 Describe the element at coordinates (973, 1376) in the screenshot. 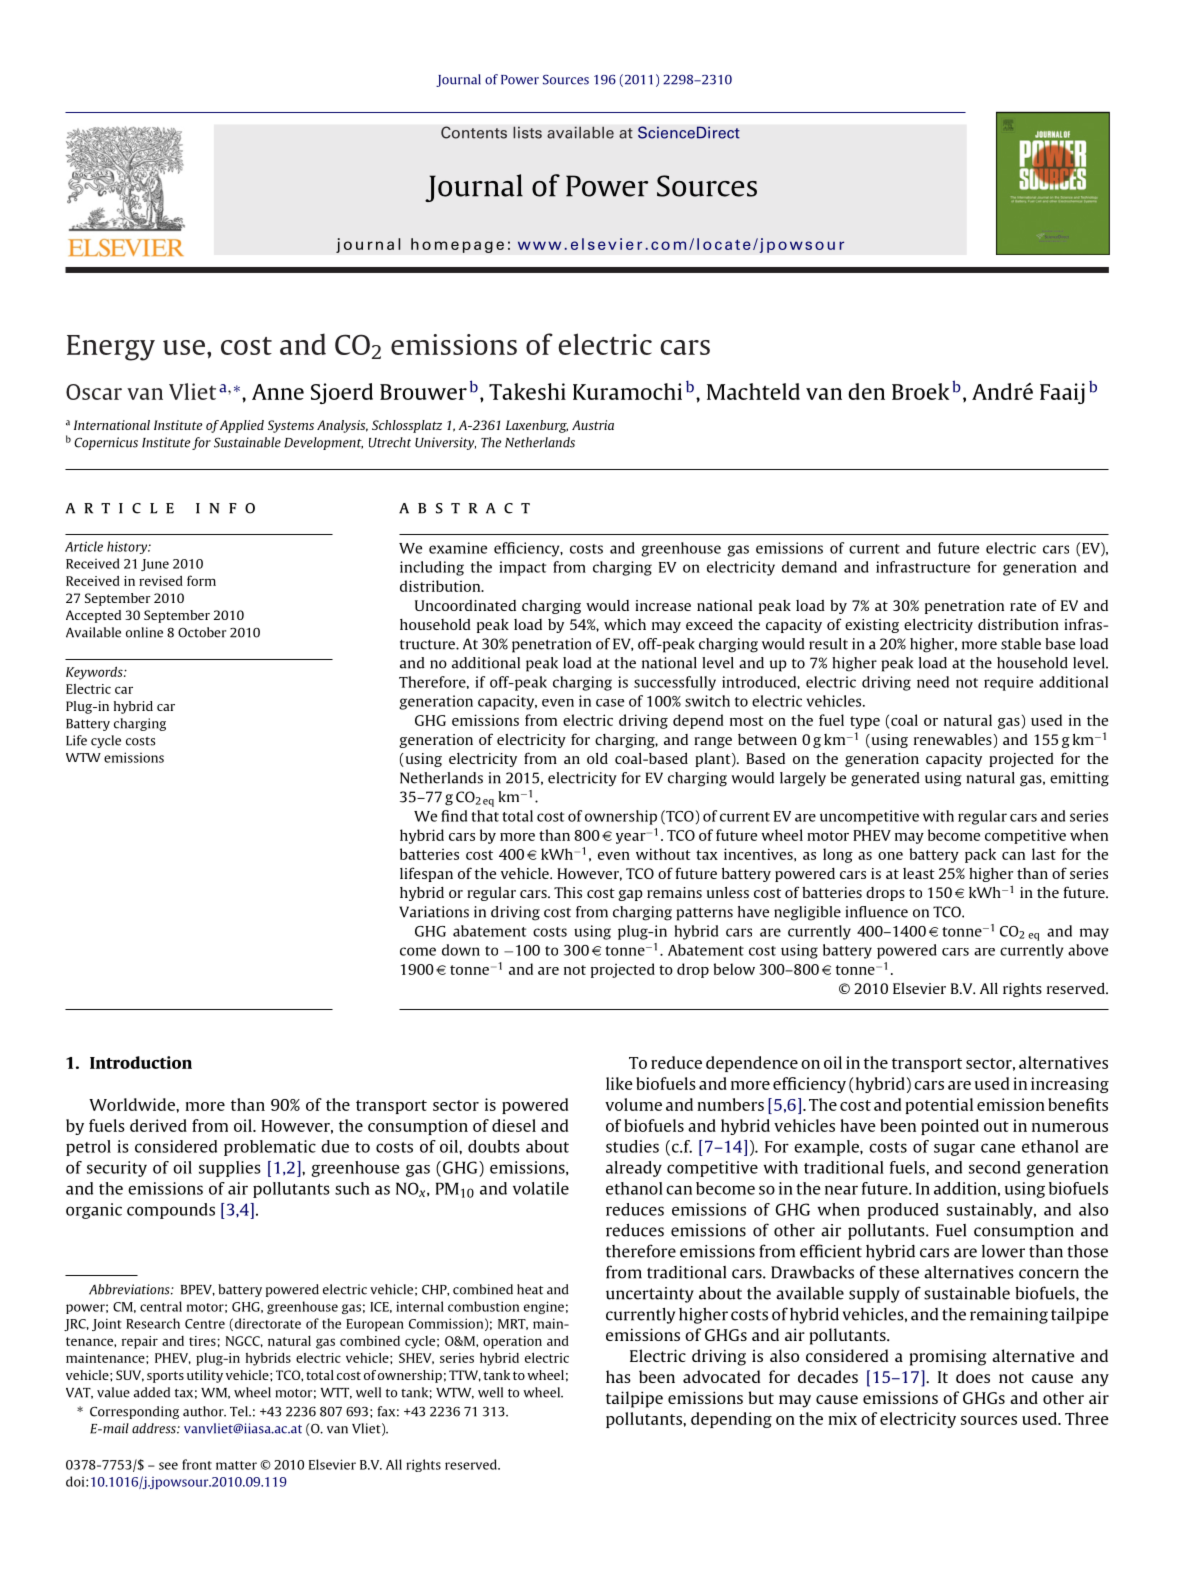

I see `does` at that location.
